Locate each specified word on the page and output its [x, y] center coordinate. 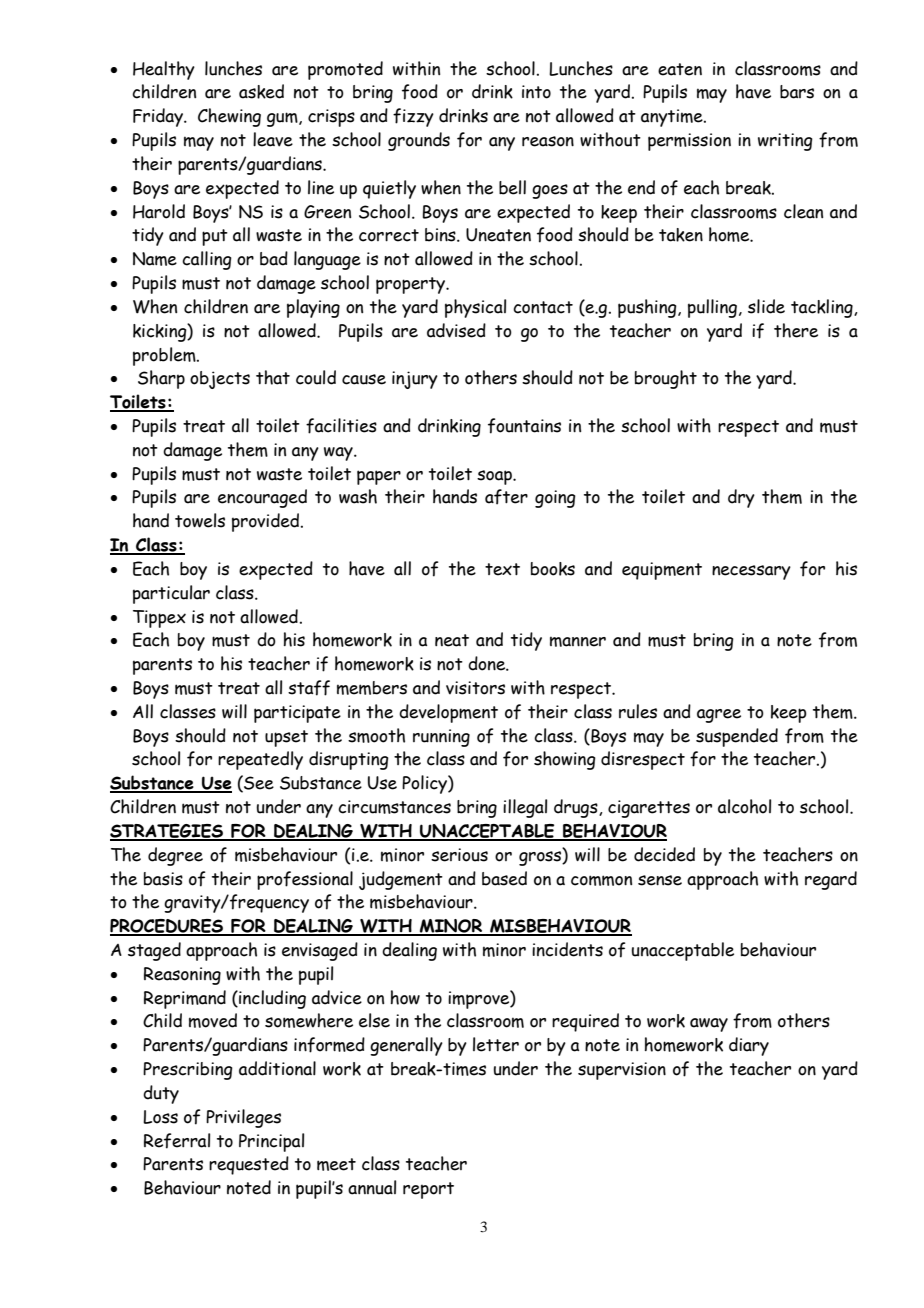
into [536, 92]
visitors [475, 688]
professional [305, 880]
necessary [751, 572]
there [796, 330]
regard [831, 880]
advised [456, 330]
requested [249, 1165]
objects [220, 380]
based [504, 878]
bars [797, 92]
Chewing [229, 117]
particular [171, 594]
